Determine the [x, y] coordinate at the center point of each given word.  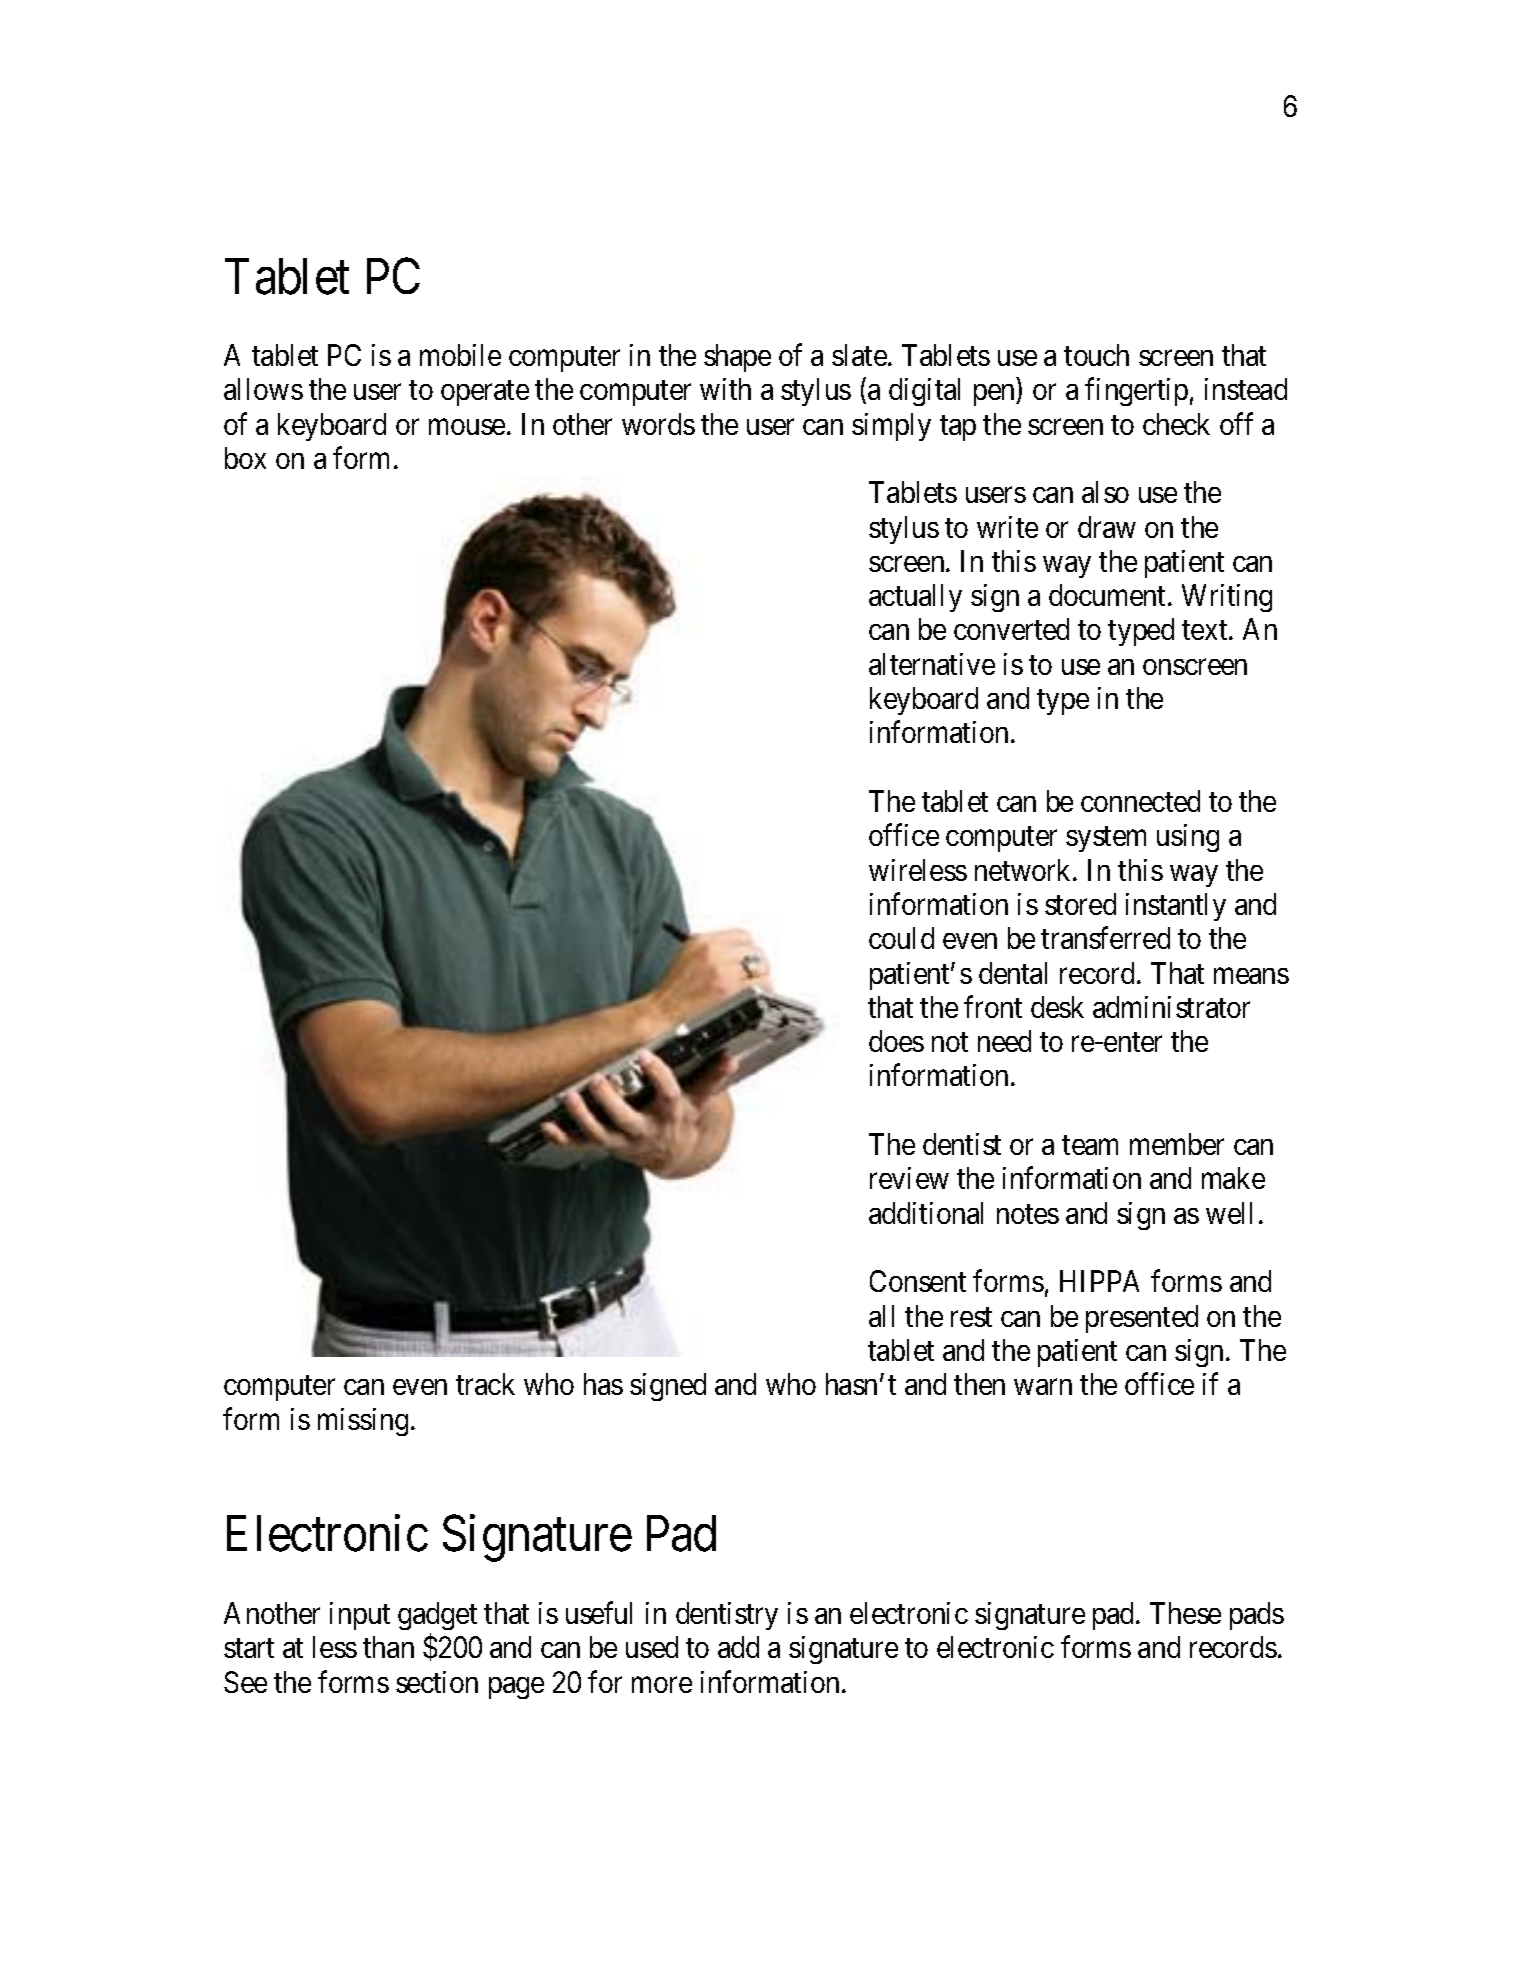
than [388, 1647]
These [1185, 1613]
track [485, 1384]
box [245, 458]
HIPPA [1099, 1281]
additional [926, 1213]
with [725, 389]
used [652, 1647]
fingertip [1136, 392]
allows [263, 389]
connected [1140, 801]
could [901, 938]
